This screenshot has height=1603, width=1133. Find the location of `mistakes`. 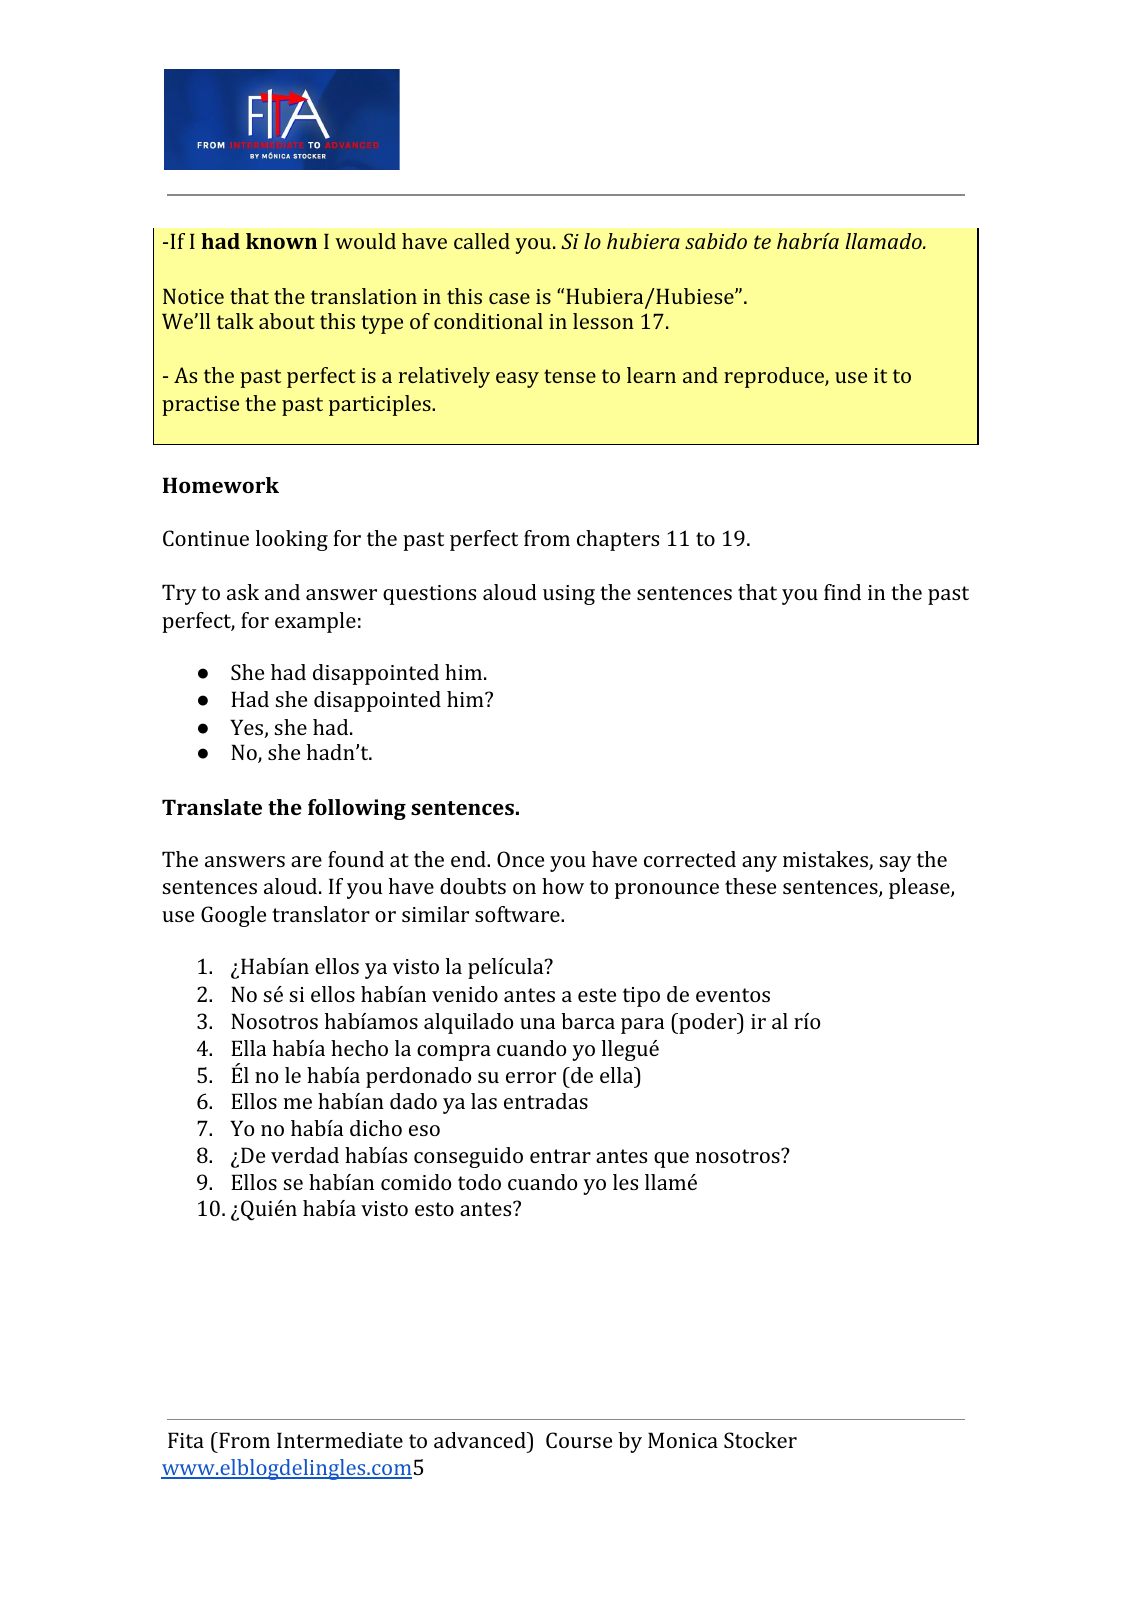

mistakes is located at coordinates (826, 860).
